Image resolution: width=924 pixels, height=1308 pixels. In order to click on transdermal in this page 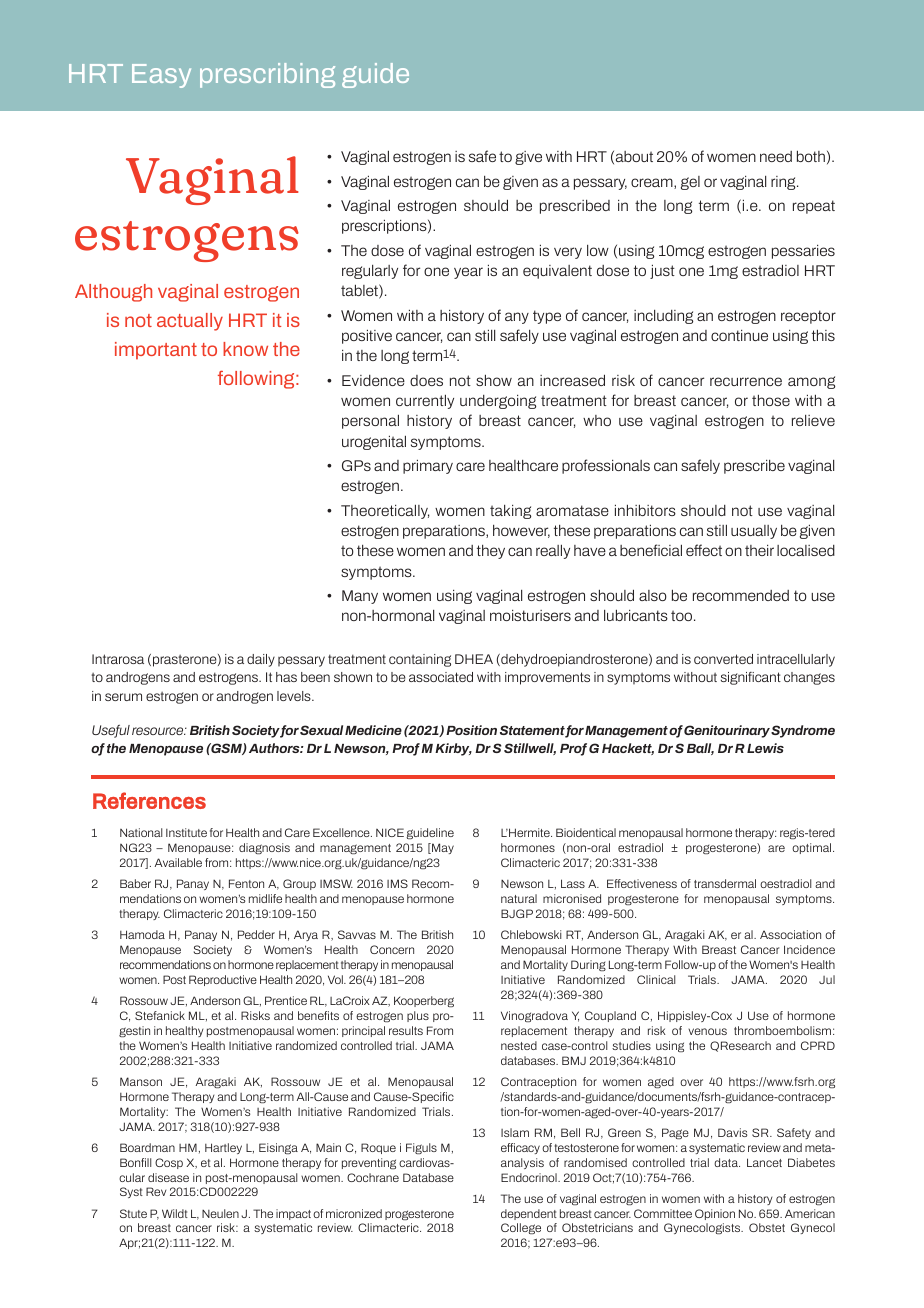, I will do `click(725, 883)`.
